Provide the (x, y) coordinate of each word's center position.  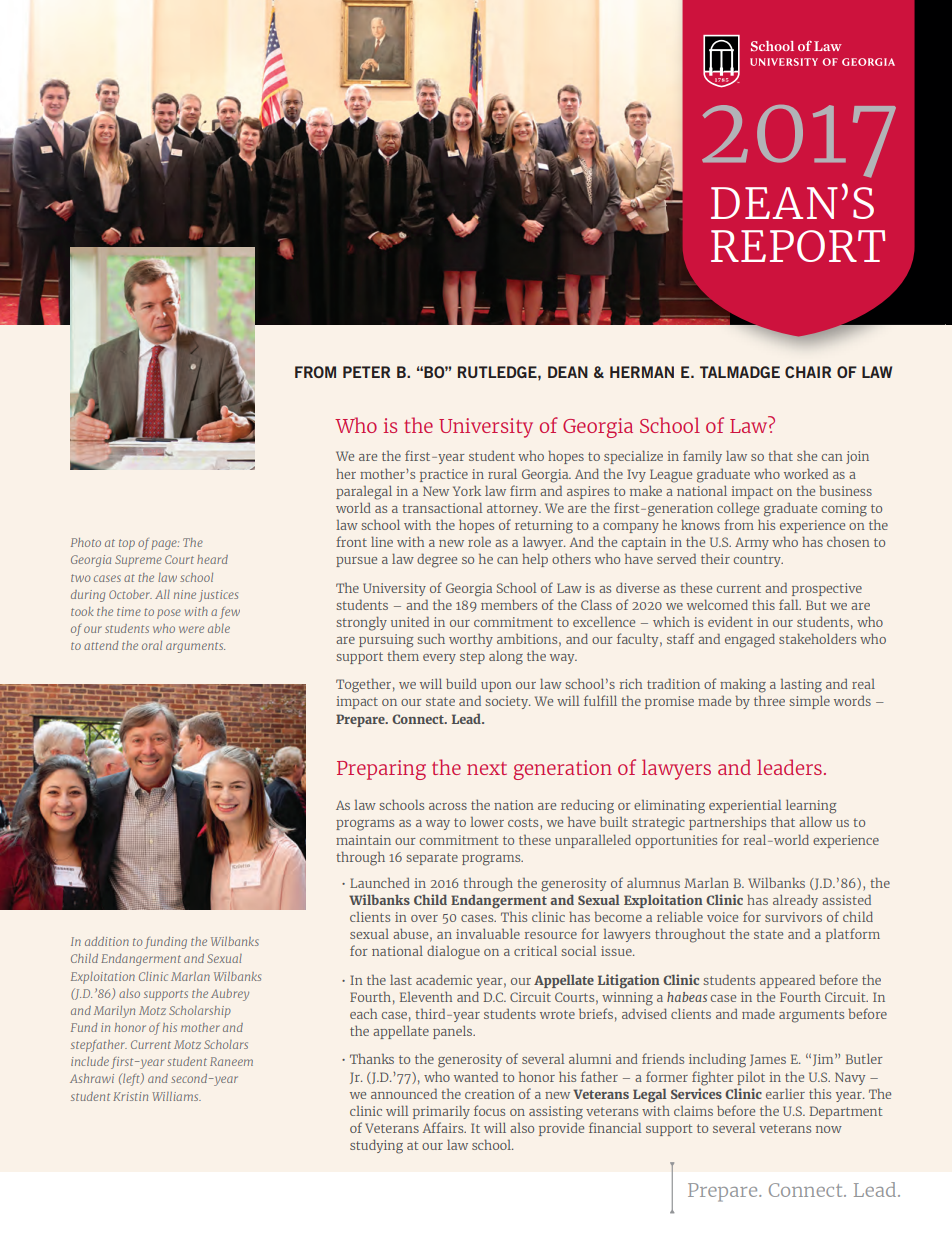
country (758, 561)
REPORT (798, 246)
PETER (366, 372)
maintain (363, 840)
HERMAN (642, 372)
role (479, 541)
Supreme (138, 561)
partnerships (727, 823)
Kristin (130, 1096)
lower (487, 822)
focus (489, 1110)
